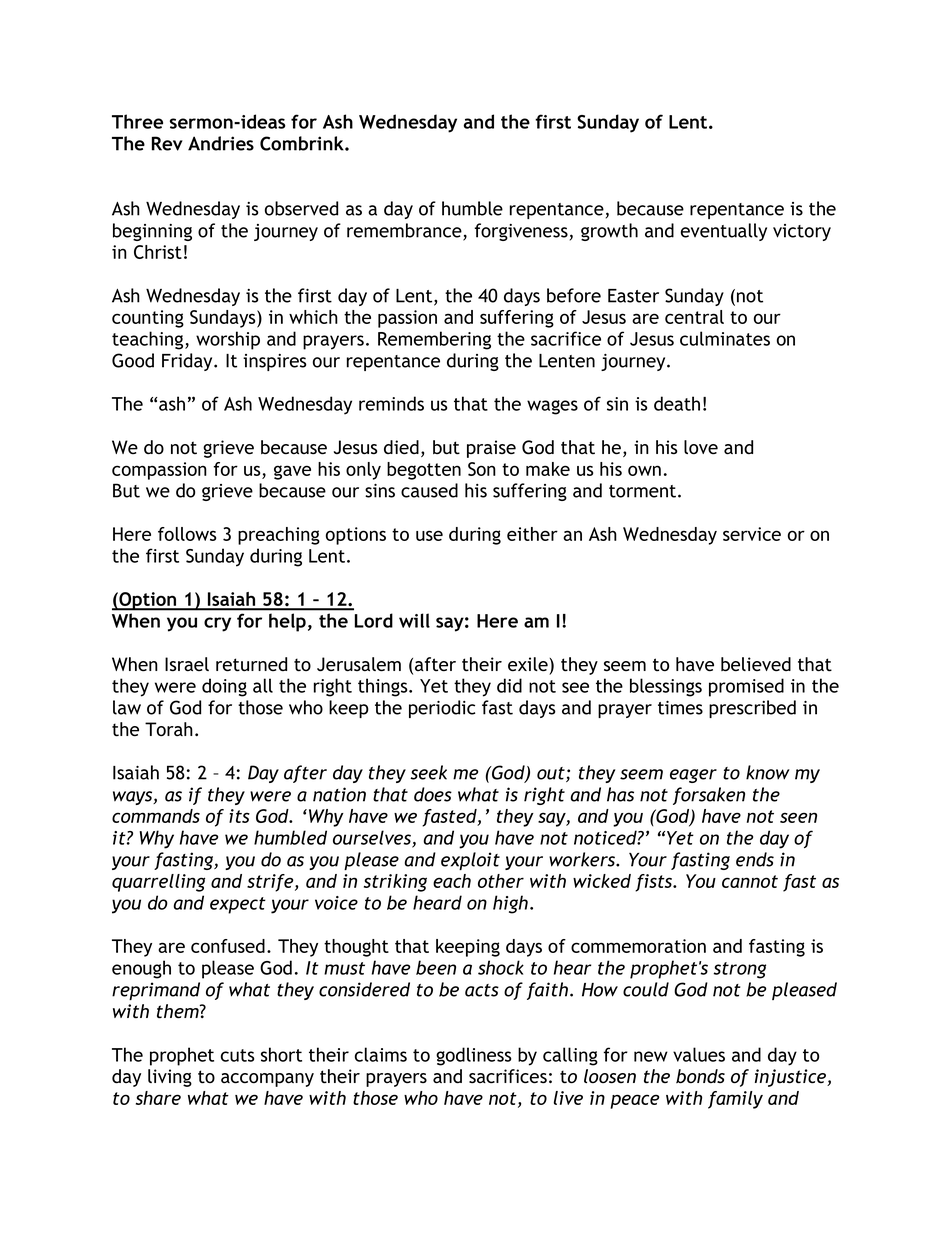 This page has width=952, height=1233. Describe the element at coordinates (169, 729) in the page. I see `Torah` at that location.
